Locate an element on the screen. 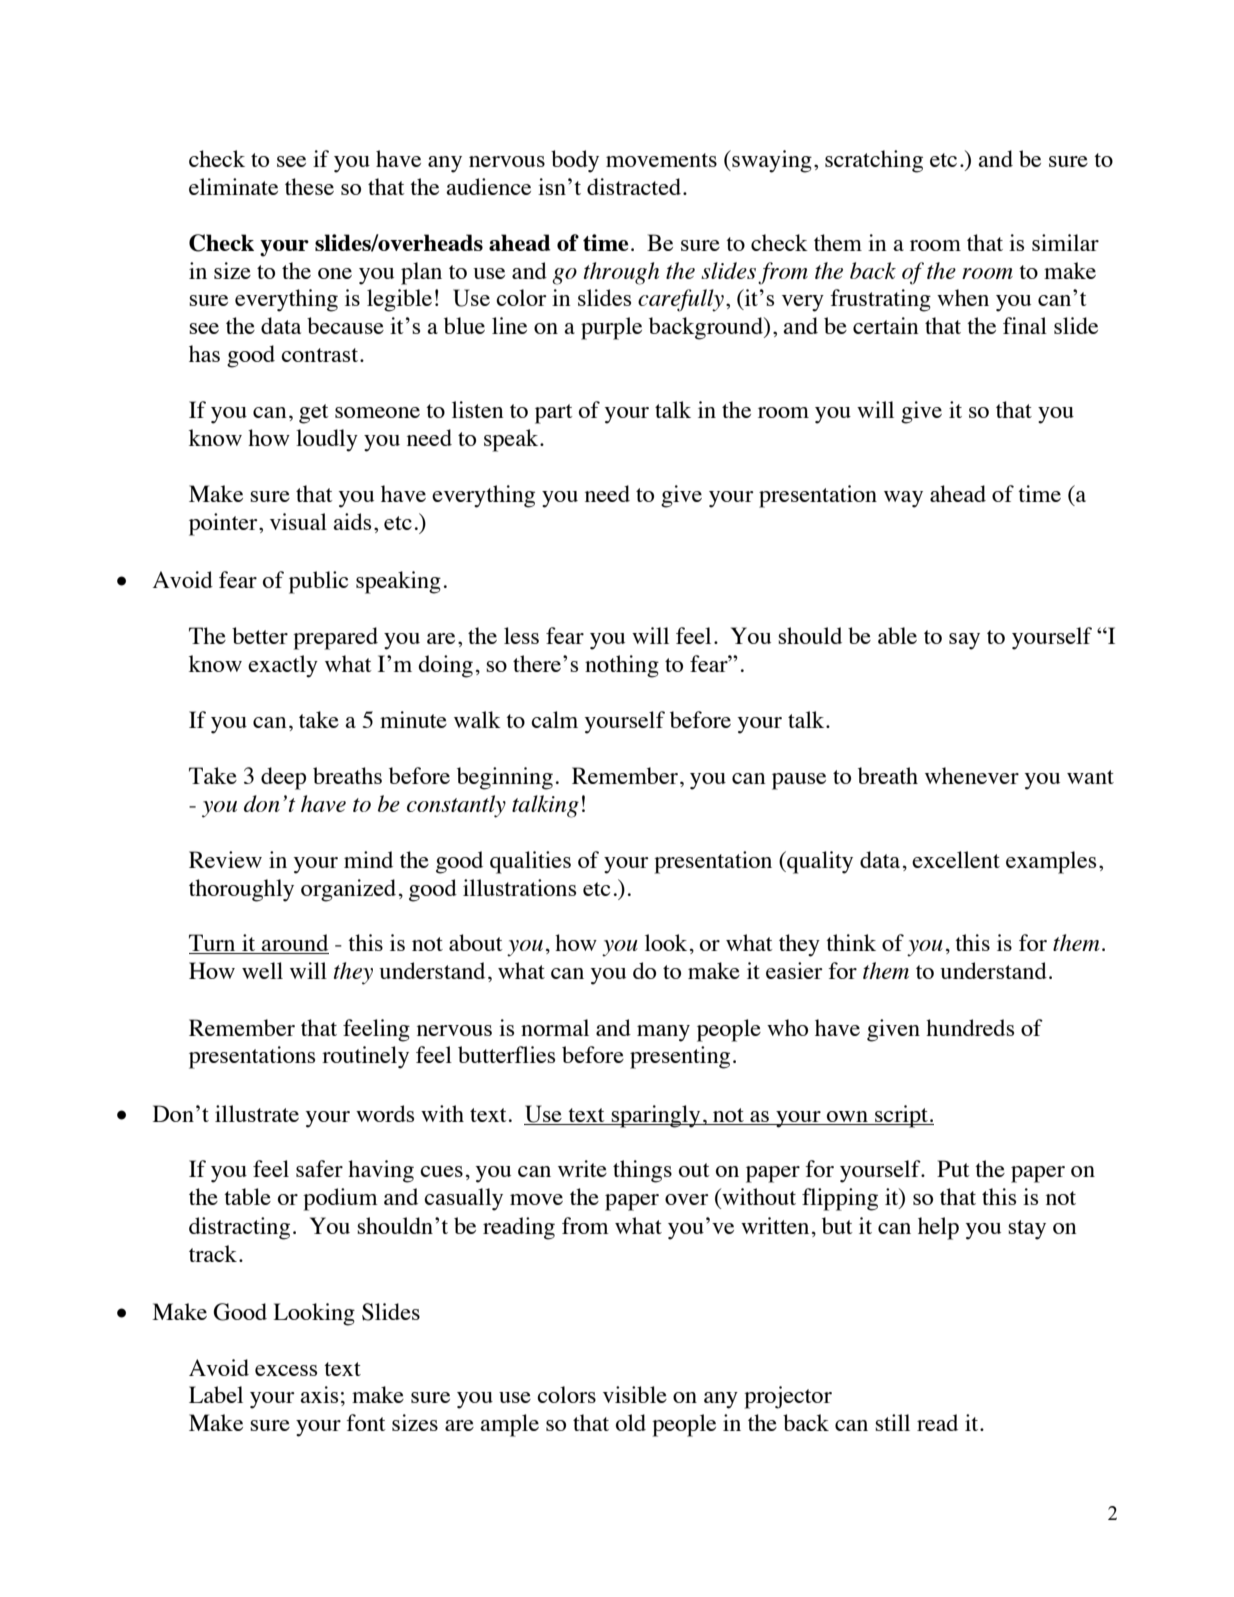 The image size is (1234, 1597). calm is located at coordinates (554, 719).
